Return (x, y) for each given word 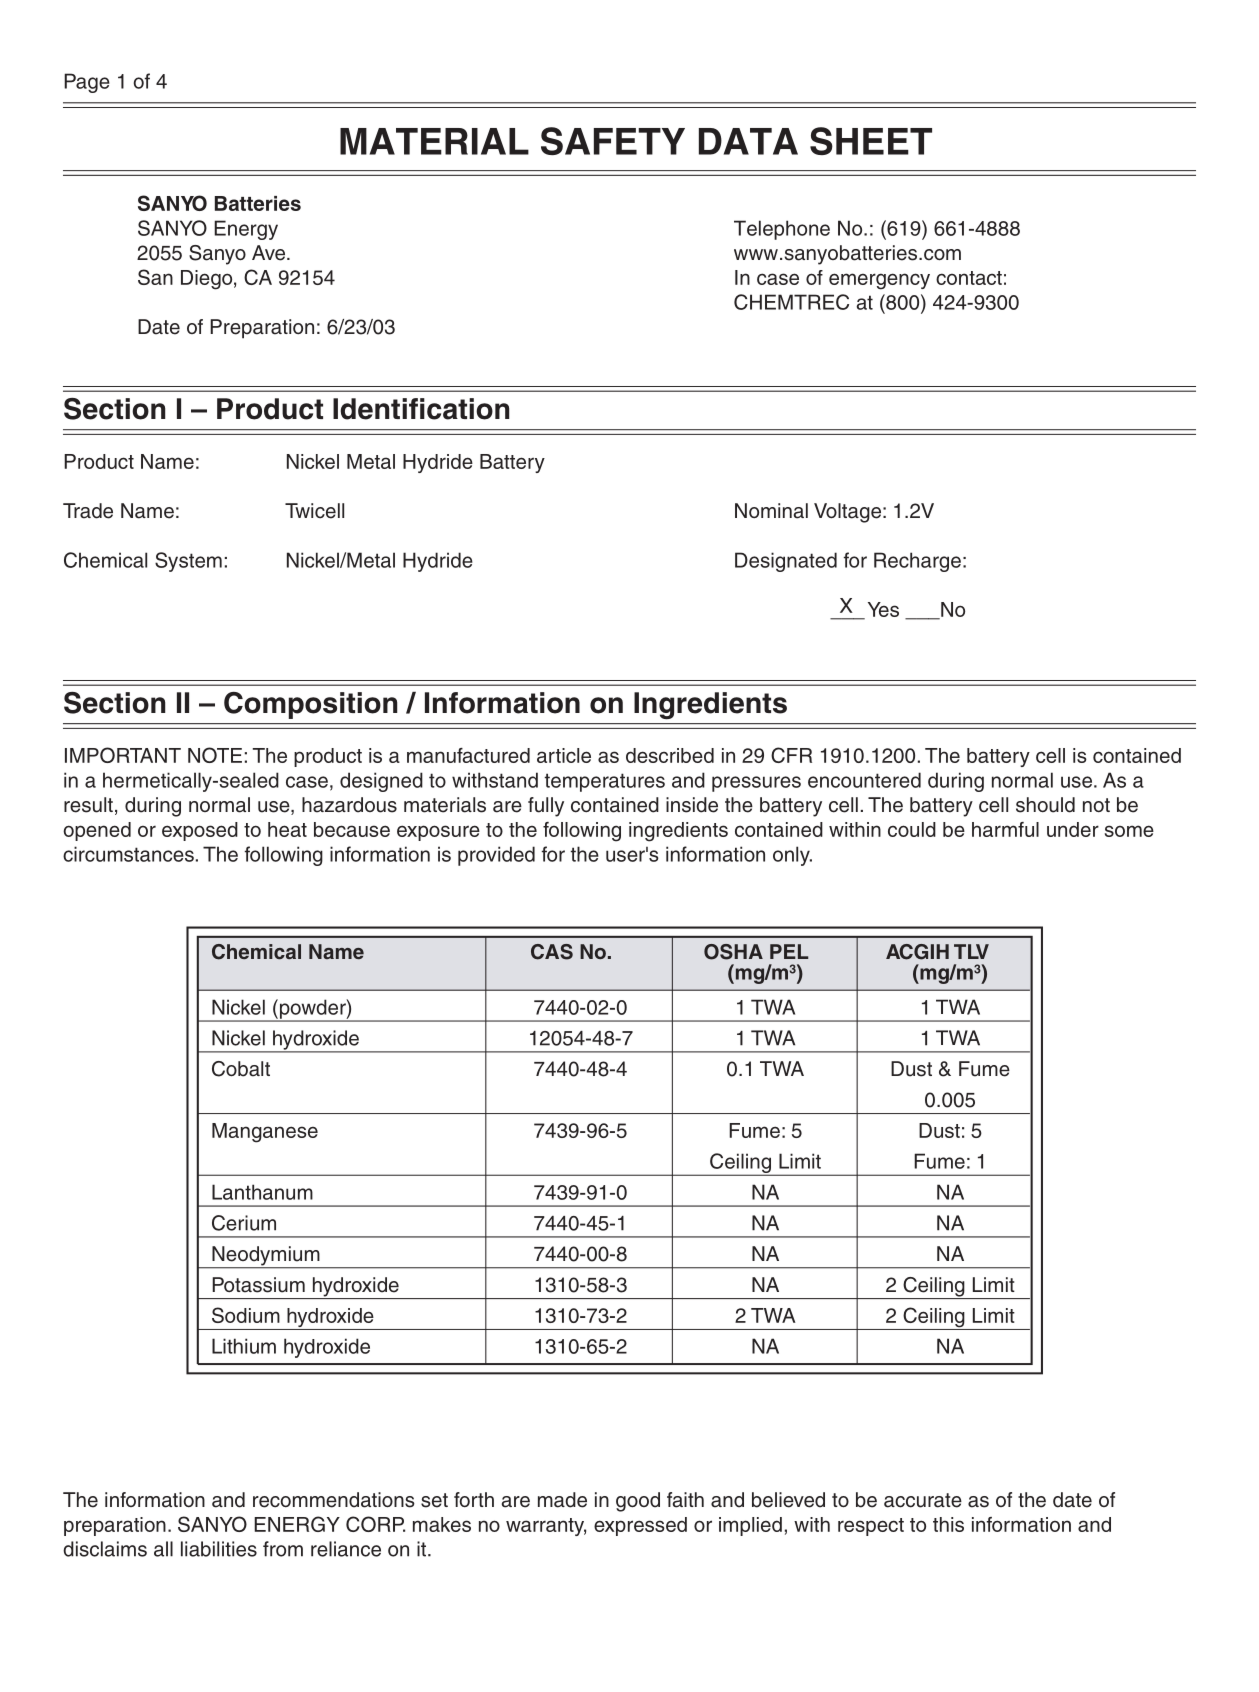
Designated (786, 562)
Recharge (917, 562)
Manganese (265, 1133)
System (188, 562)
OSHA (733, 952)
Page (87, 83)
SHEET (871, 141)
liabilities (219, 1549)
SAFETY (613, 141)
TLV (971, 951)
